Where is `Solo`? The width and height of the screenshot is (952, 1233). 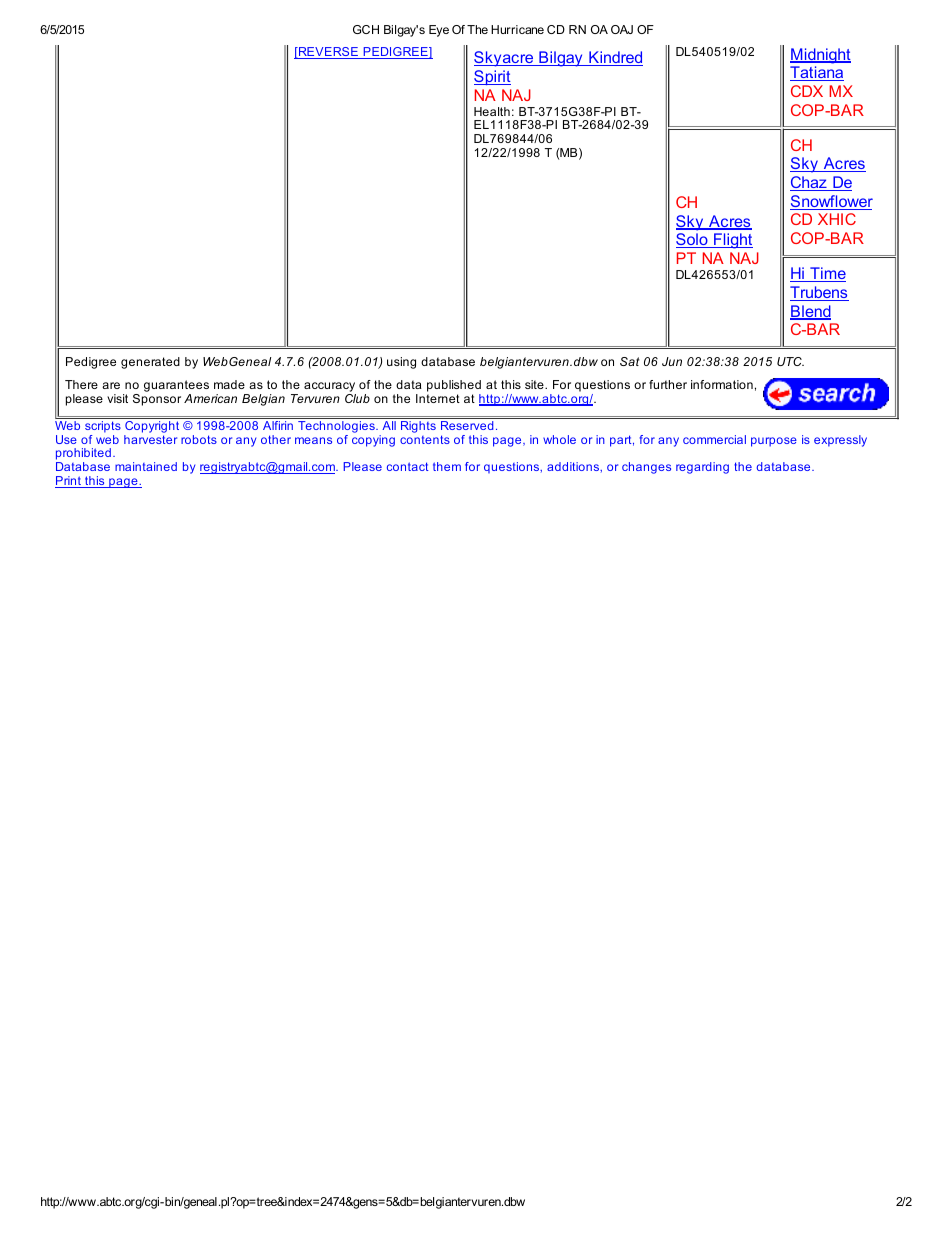 Solo is located at coordinates (693, 240).
